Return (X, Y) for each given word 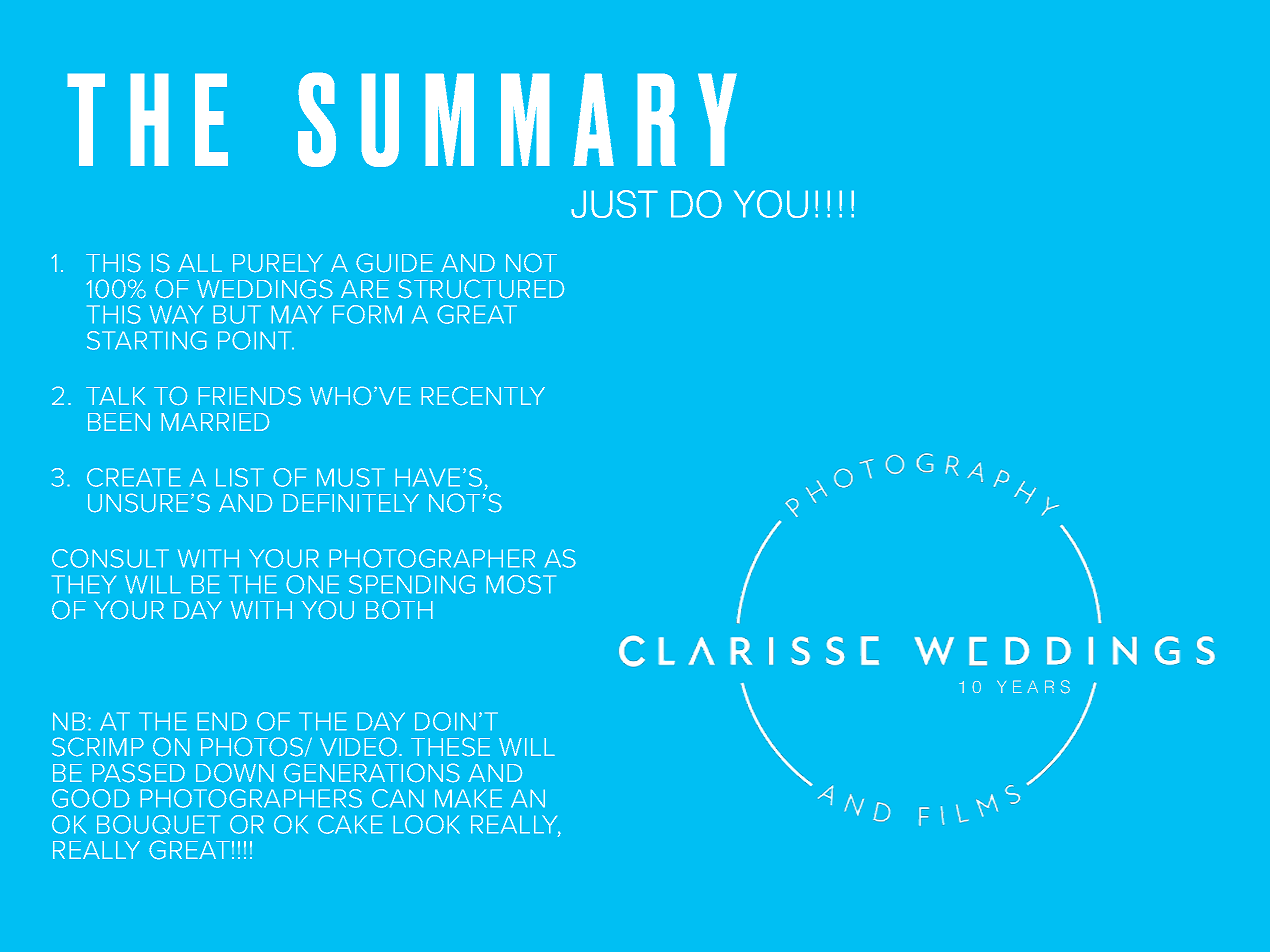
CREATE (134, 477)
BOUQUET (158, 824)
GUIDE (394, 263)
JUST (614, 204)
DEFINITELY (351, 503)
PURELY (278, 263)
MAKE (468, 798)
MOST (521, 584)
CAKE (350, 824)
